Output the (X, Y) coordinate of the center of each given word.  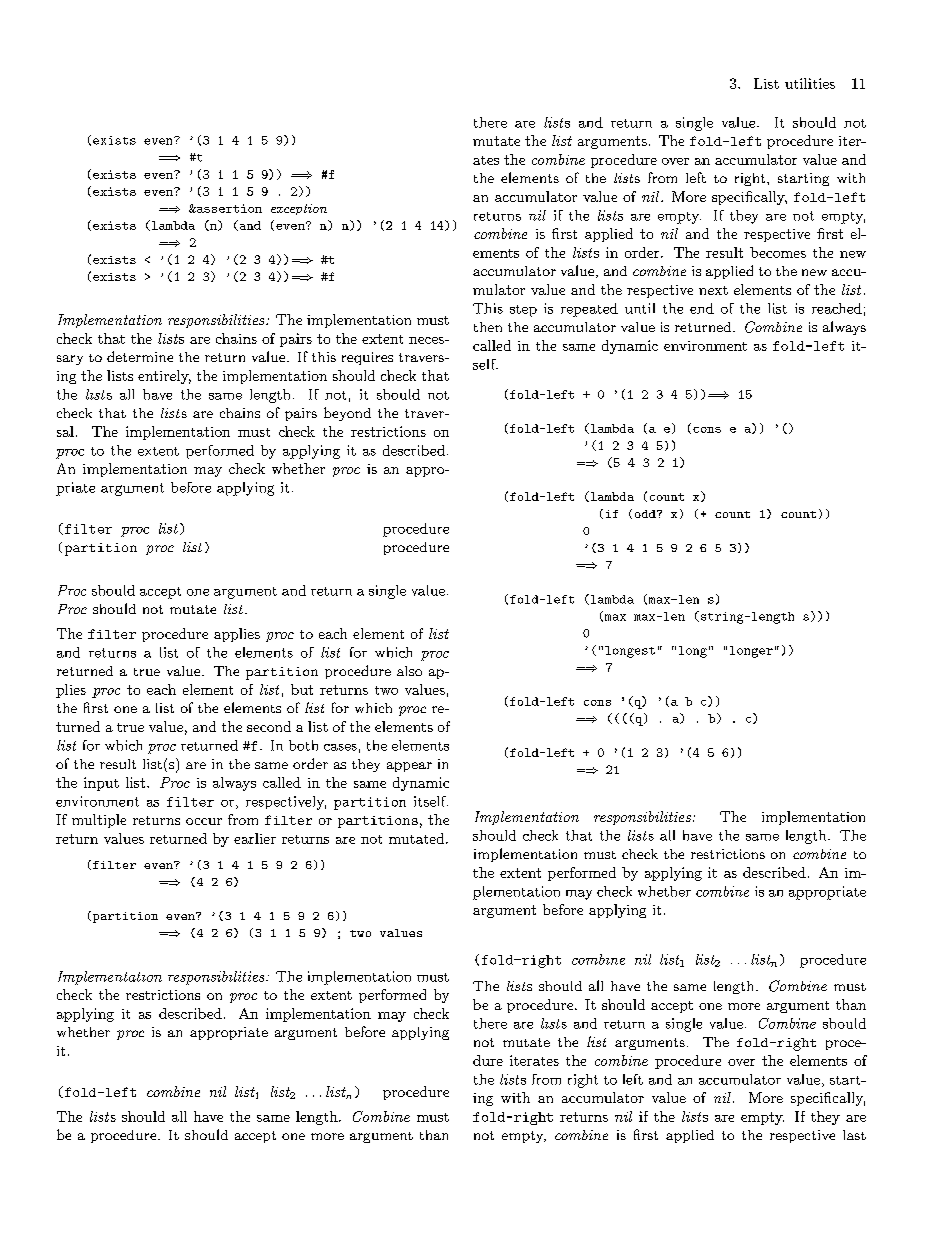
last (854, 1135)
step (523, 311)
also (409, 671)
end (702, 308)
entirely (164, 377)
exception (299, 209)
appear (409, 767)
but (302, 689)
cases (340, 747)
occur (204, 821)
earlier (255, 838)
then (488, 327)
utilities (810, 83)
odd (646, 514)
